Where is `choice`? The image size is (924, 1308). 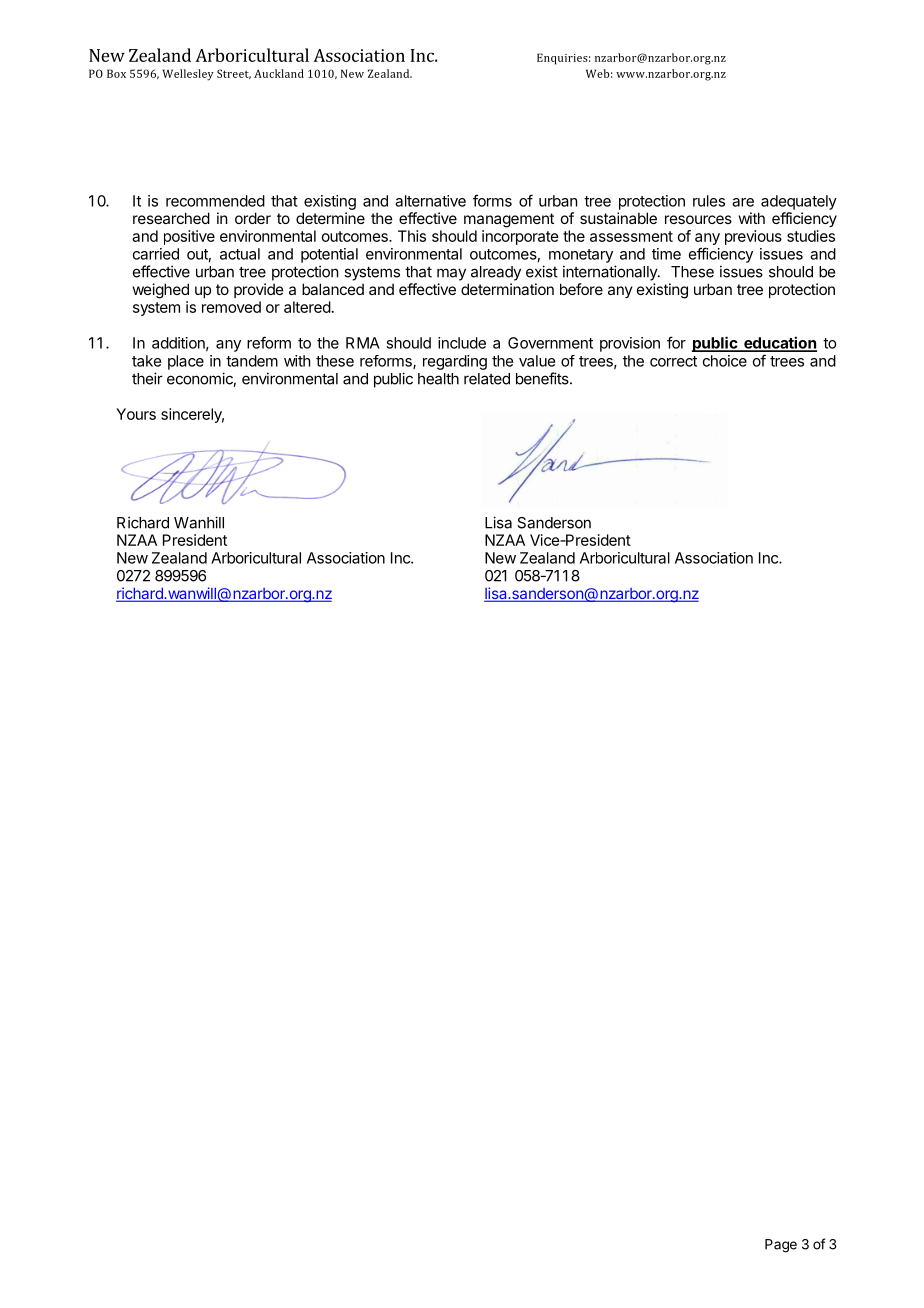 choice is located at coordinates (725, 361).
